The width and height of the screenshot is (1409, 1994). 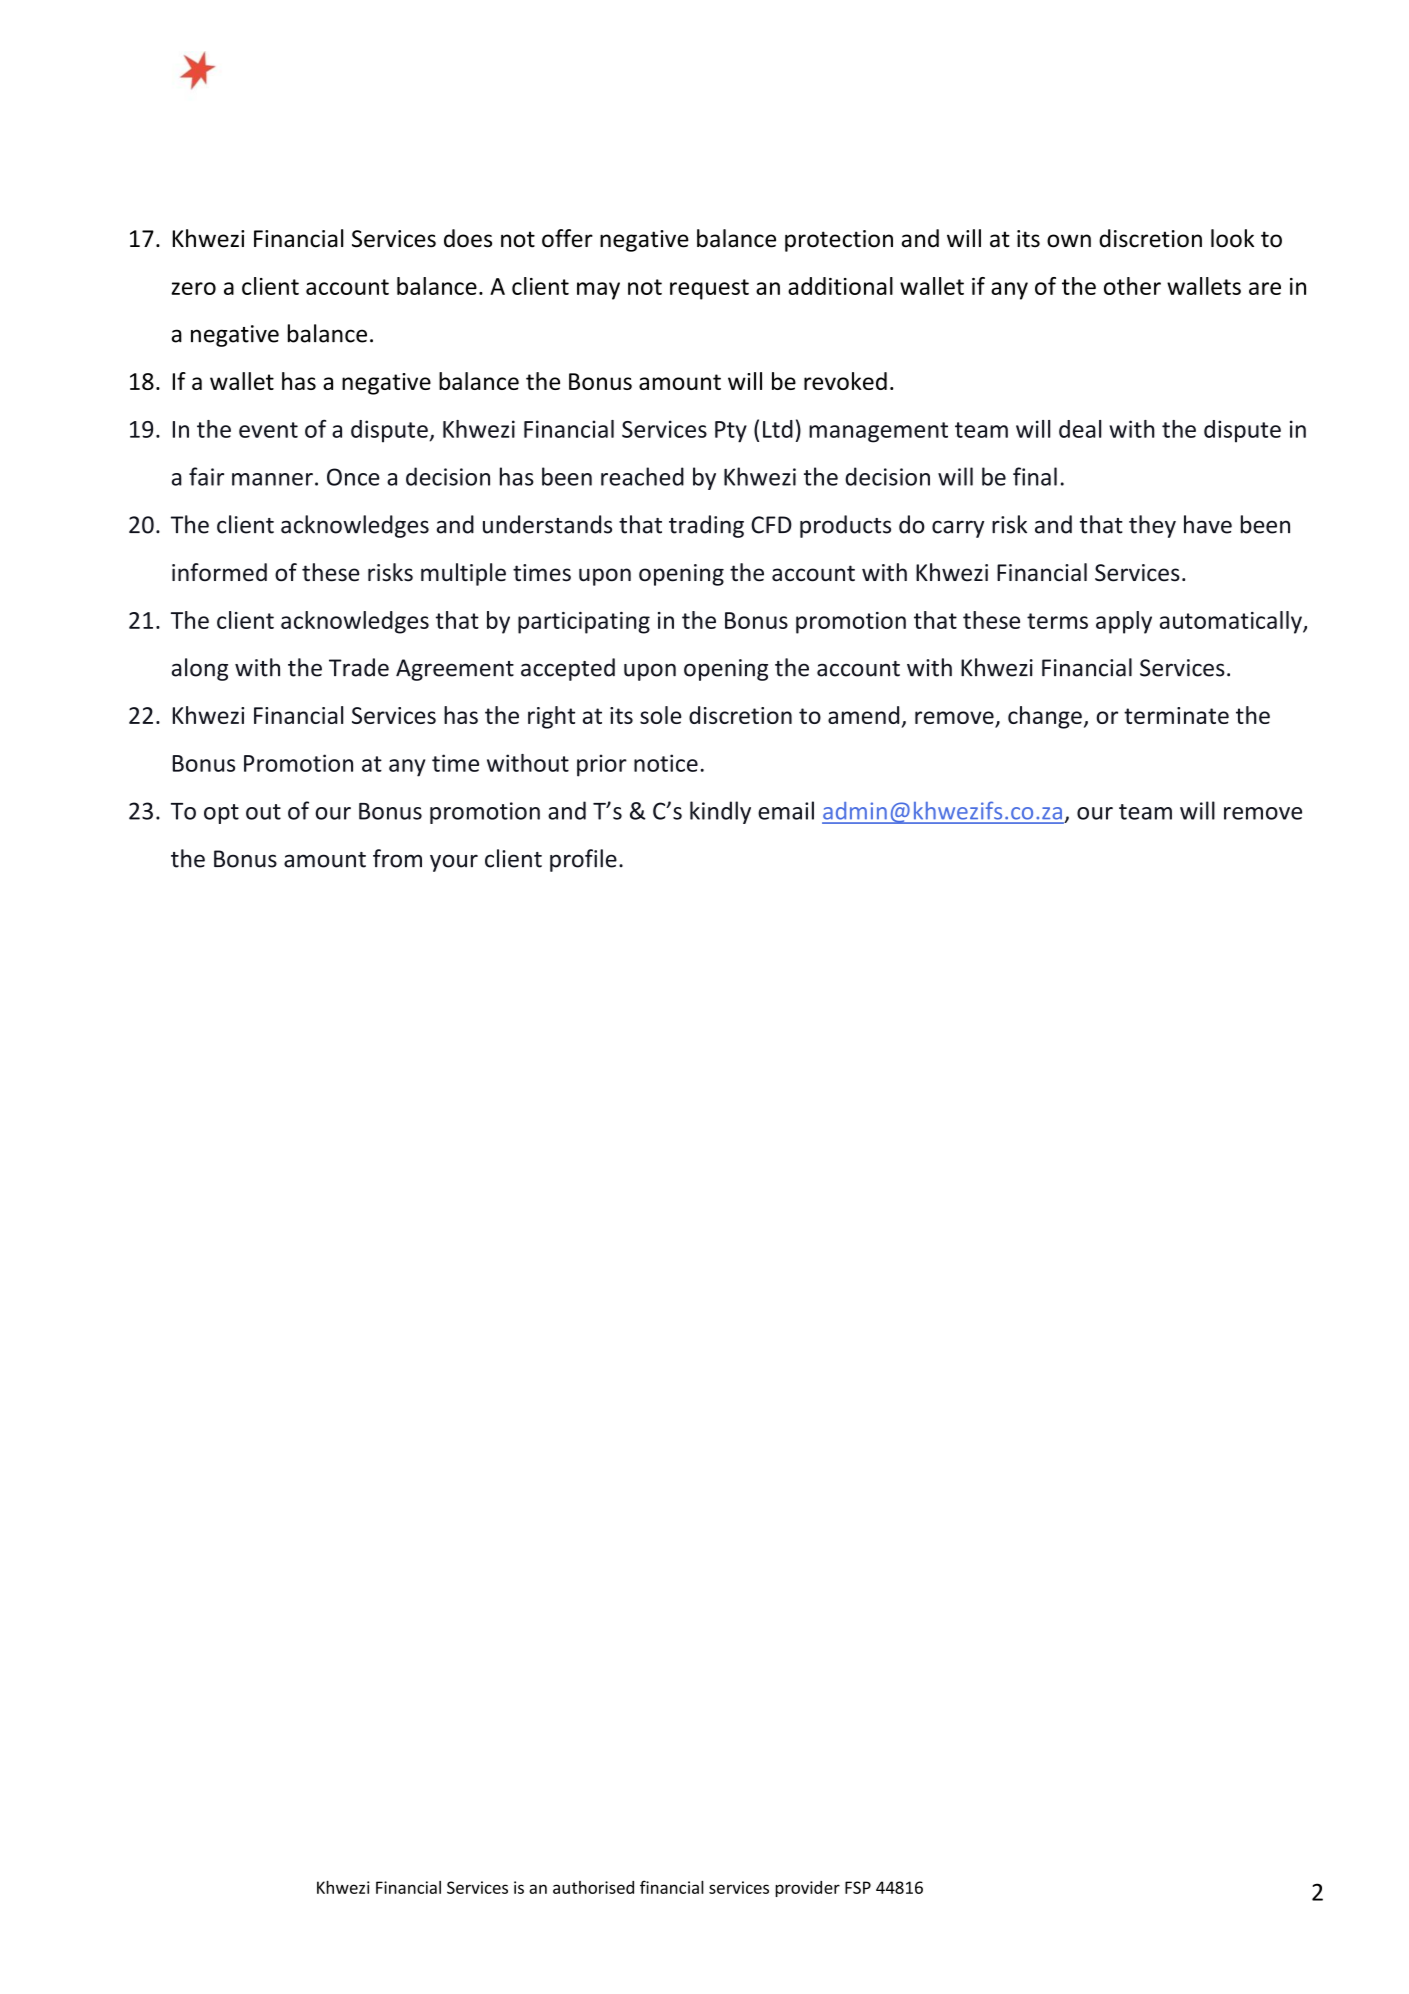 What do you see at coordinates (1132, 286) in the screenshot?
I see `other` at bounding box center [1132, 286].
